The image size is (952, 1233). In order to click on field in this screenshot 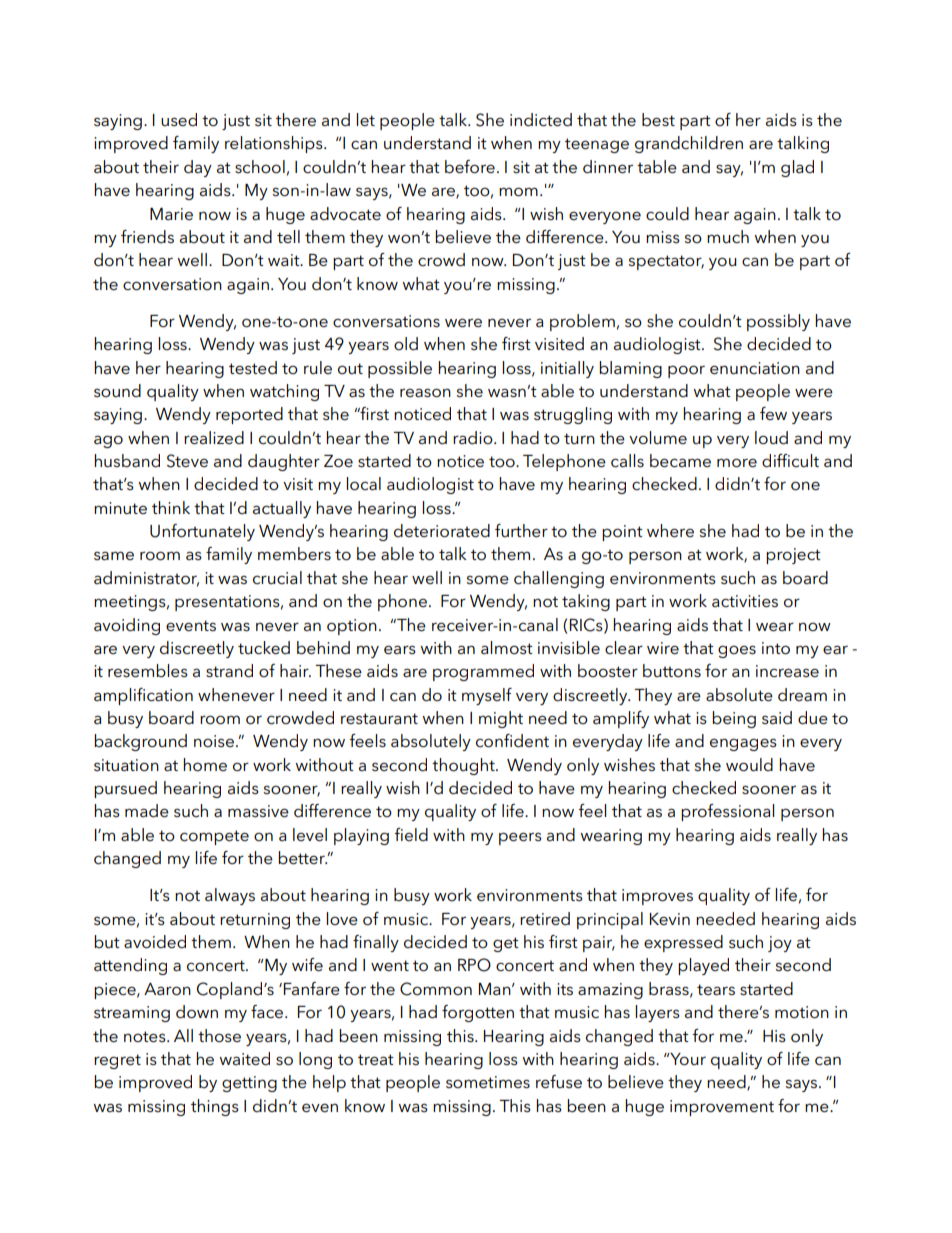, I will do `click(411, 834)`.
